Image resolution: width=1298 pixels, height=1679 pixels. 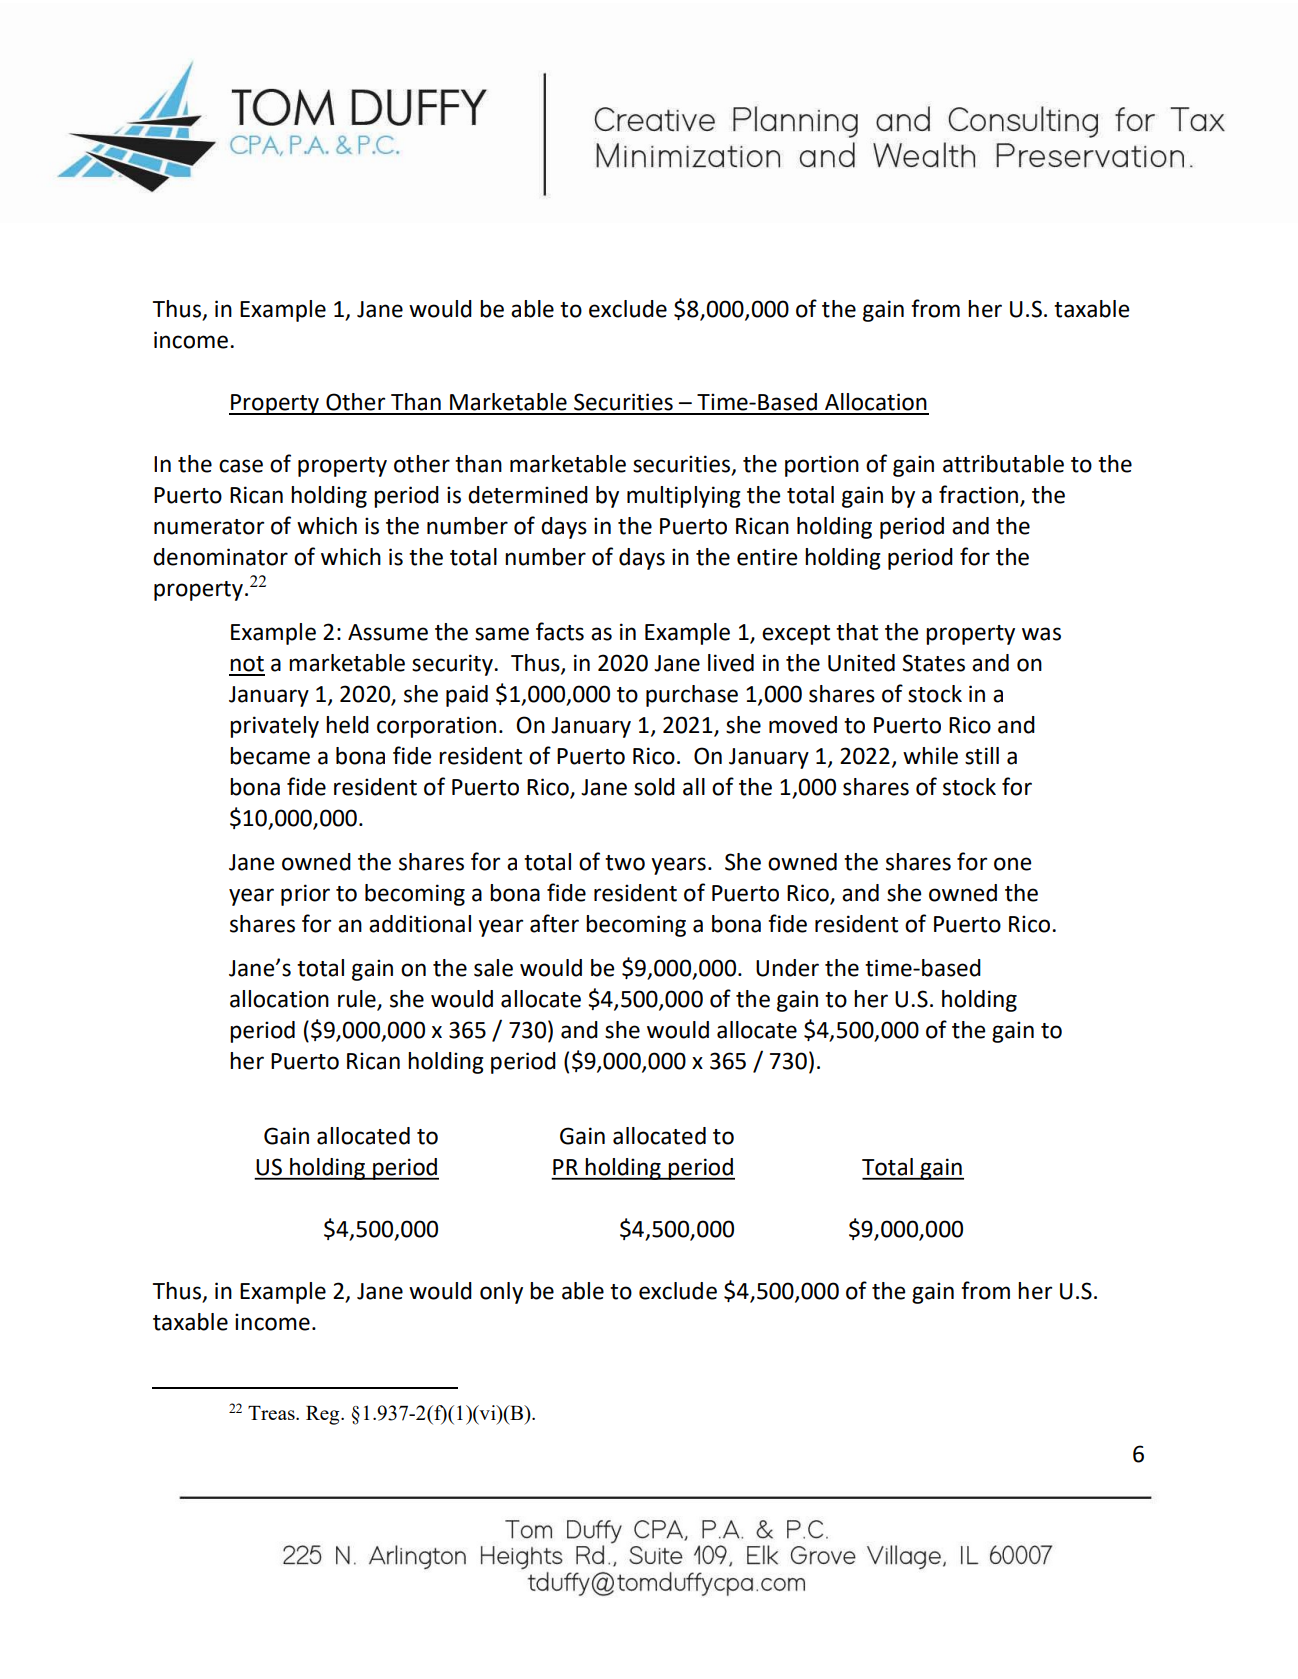 I want to click on fraction, so click(x=980, y=495).
